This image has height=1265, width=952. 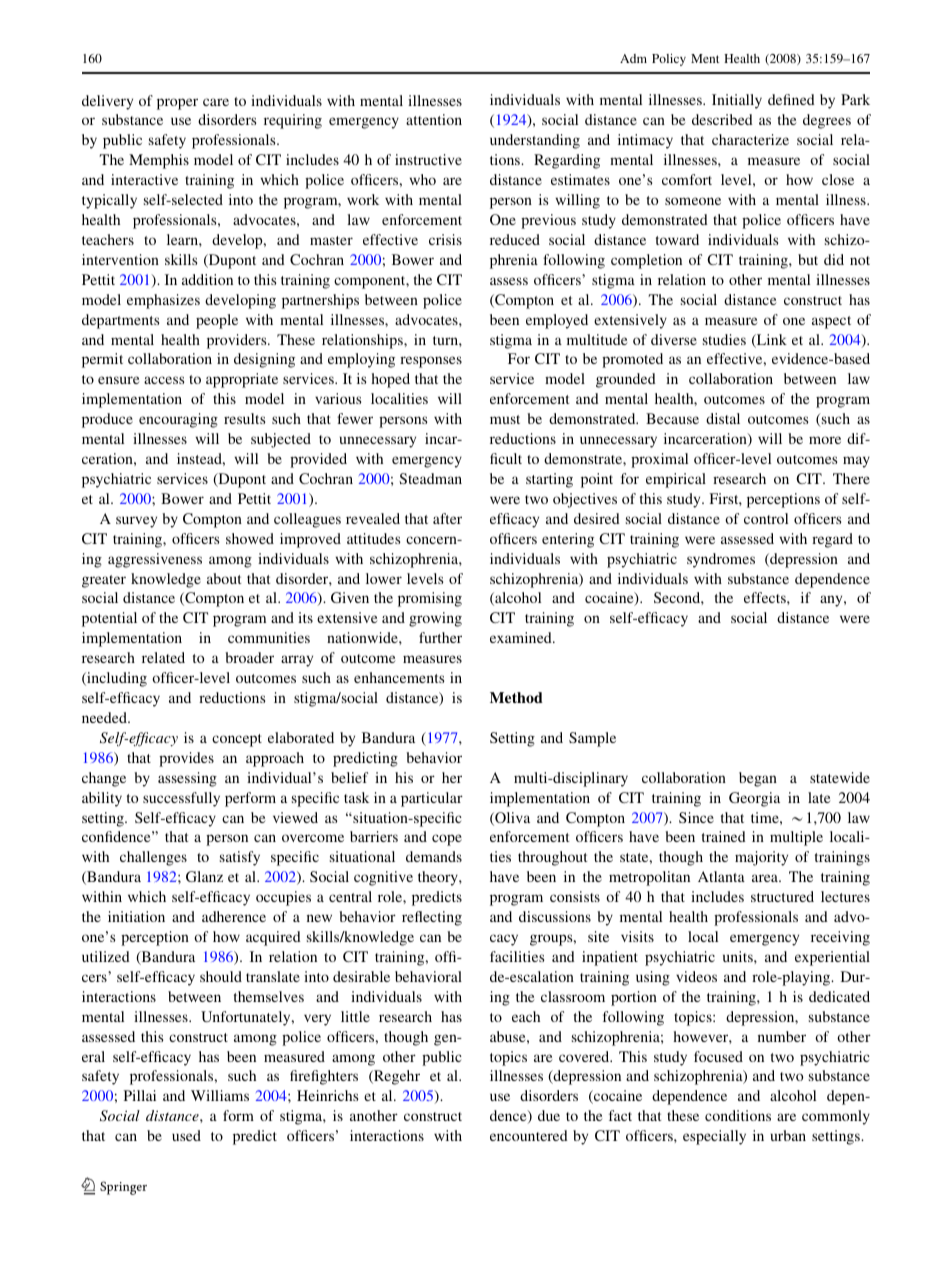 What do you see at coordinates (177, 104) in the image?
I see `proper` at bounding box center [177, 104].
